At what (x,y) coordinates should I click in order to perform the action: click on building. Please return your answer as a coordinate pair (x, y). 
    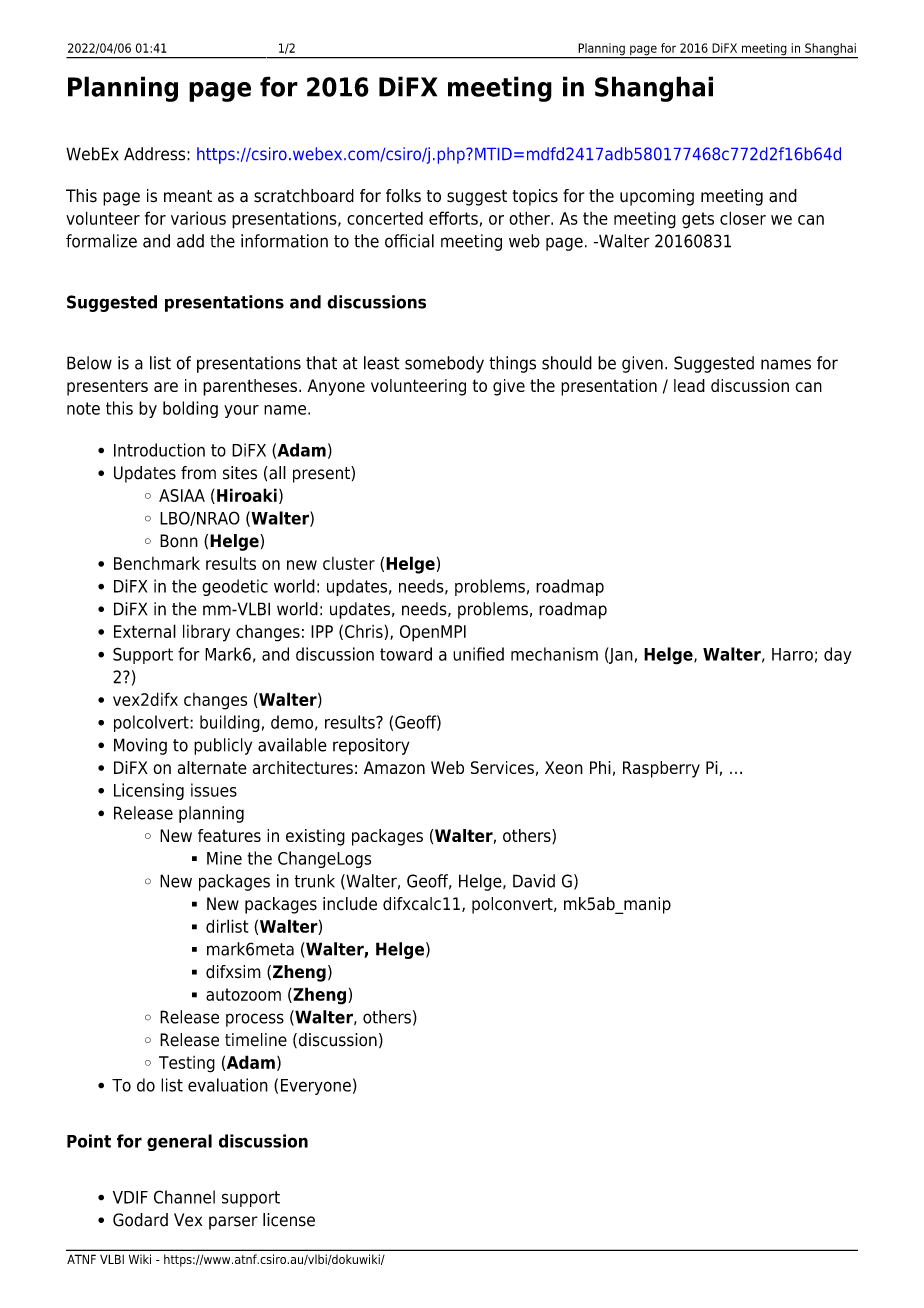
    Looking at the image, I should click on (230, 723).
